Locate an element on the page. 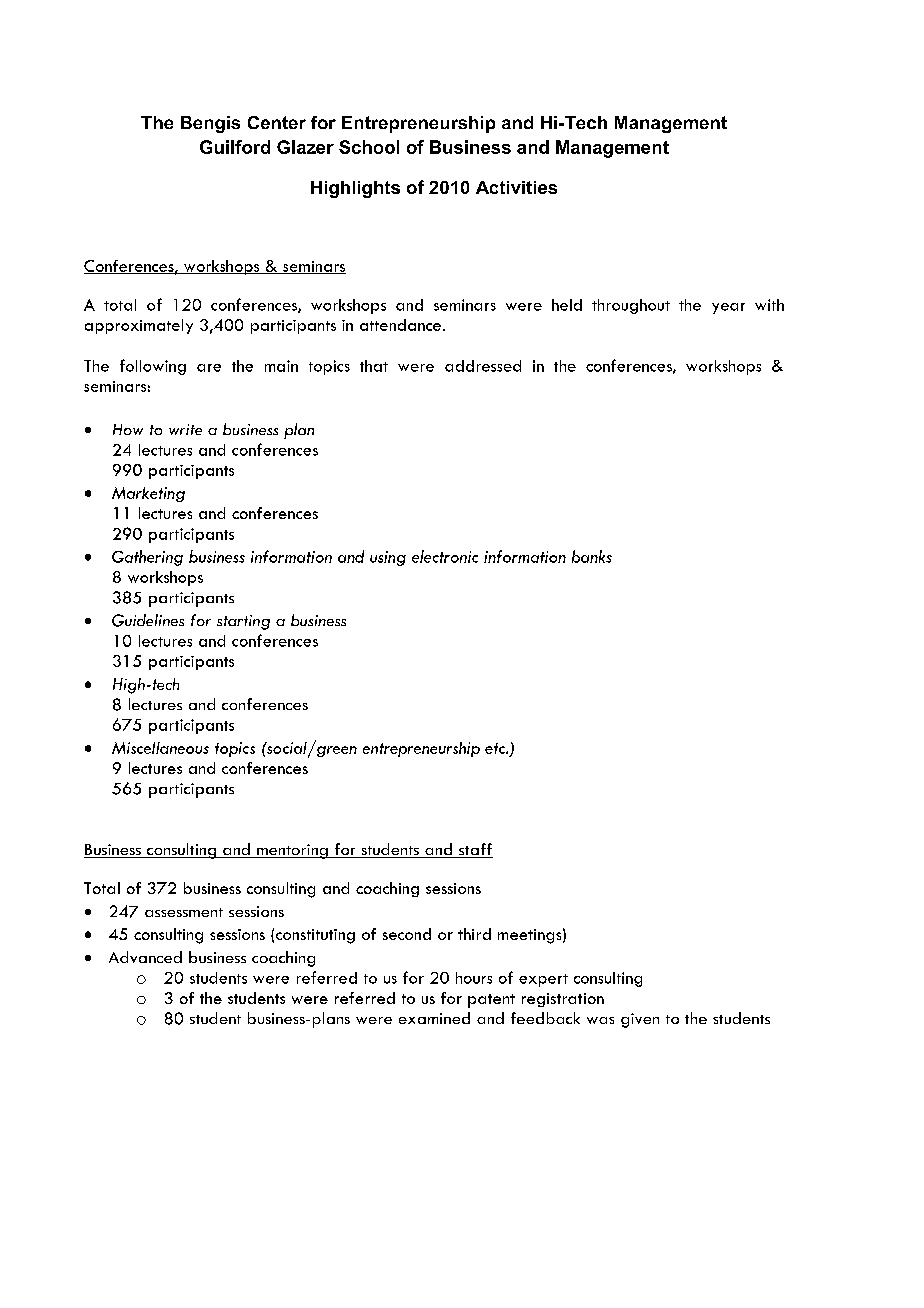  Gathering is located at coordinates (147, 558).
